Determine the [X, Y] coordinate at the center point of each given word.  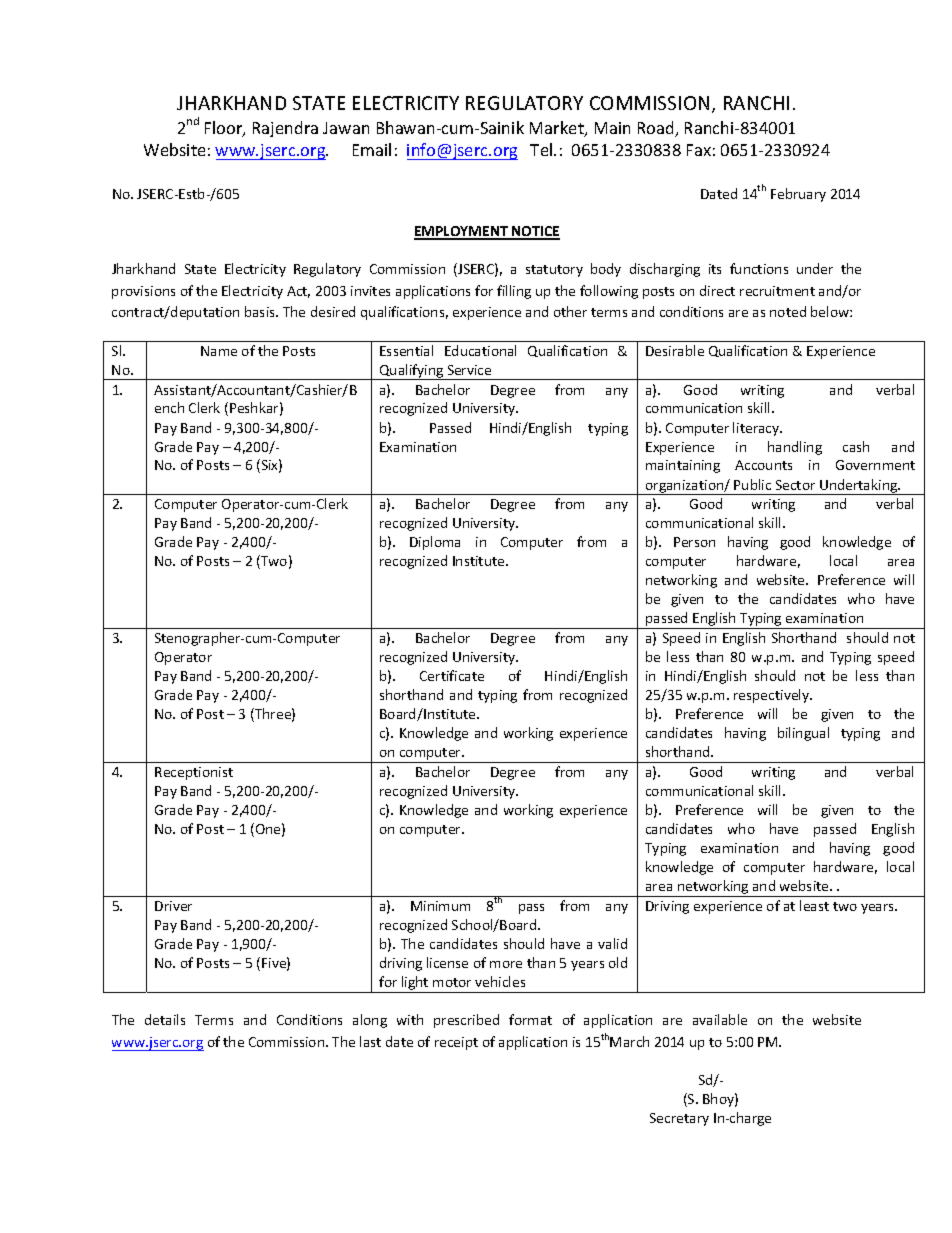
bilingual [803, 734]
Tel [542, 149]
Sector [795, 485]
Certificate [452, 675]
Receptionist [194, 773]
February [798, 195]
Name [219, 351]
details [165, 1019]
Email [372, 149]
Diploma [435, 543]
